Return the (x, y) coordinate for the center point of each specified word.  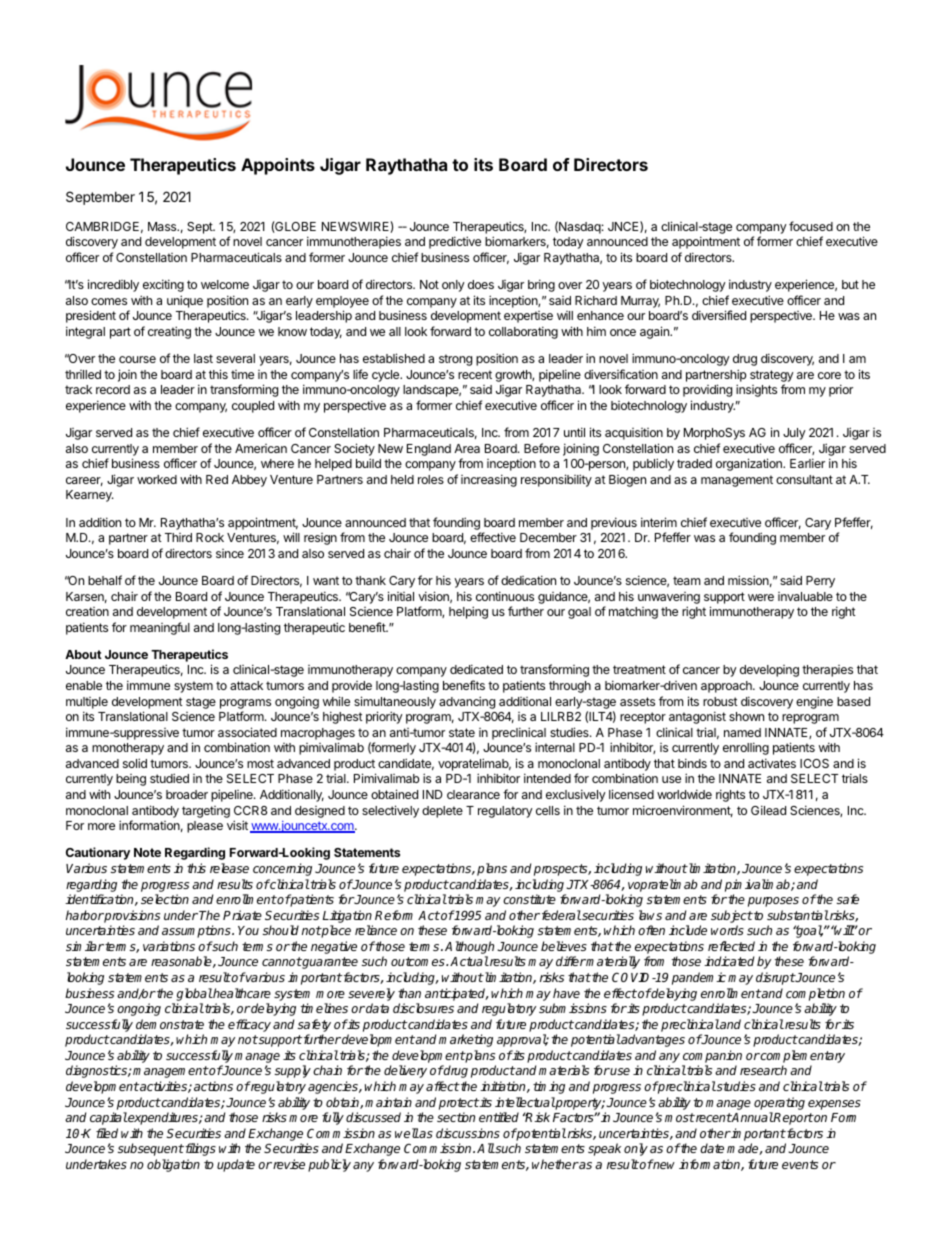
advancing (467, 702)
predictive (455, 242)
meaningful (160, 628)
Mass (163, 226)
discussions (468, 1133)
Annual (752, 1117)
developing (769, 671)
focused (811, 226)
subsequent (151, 1149)
